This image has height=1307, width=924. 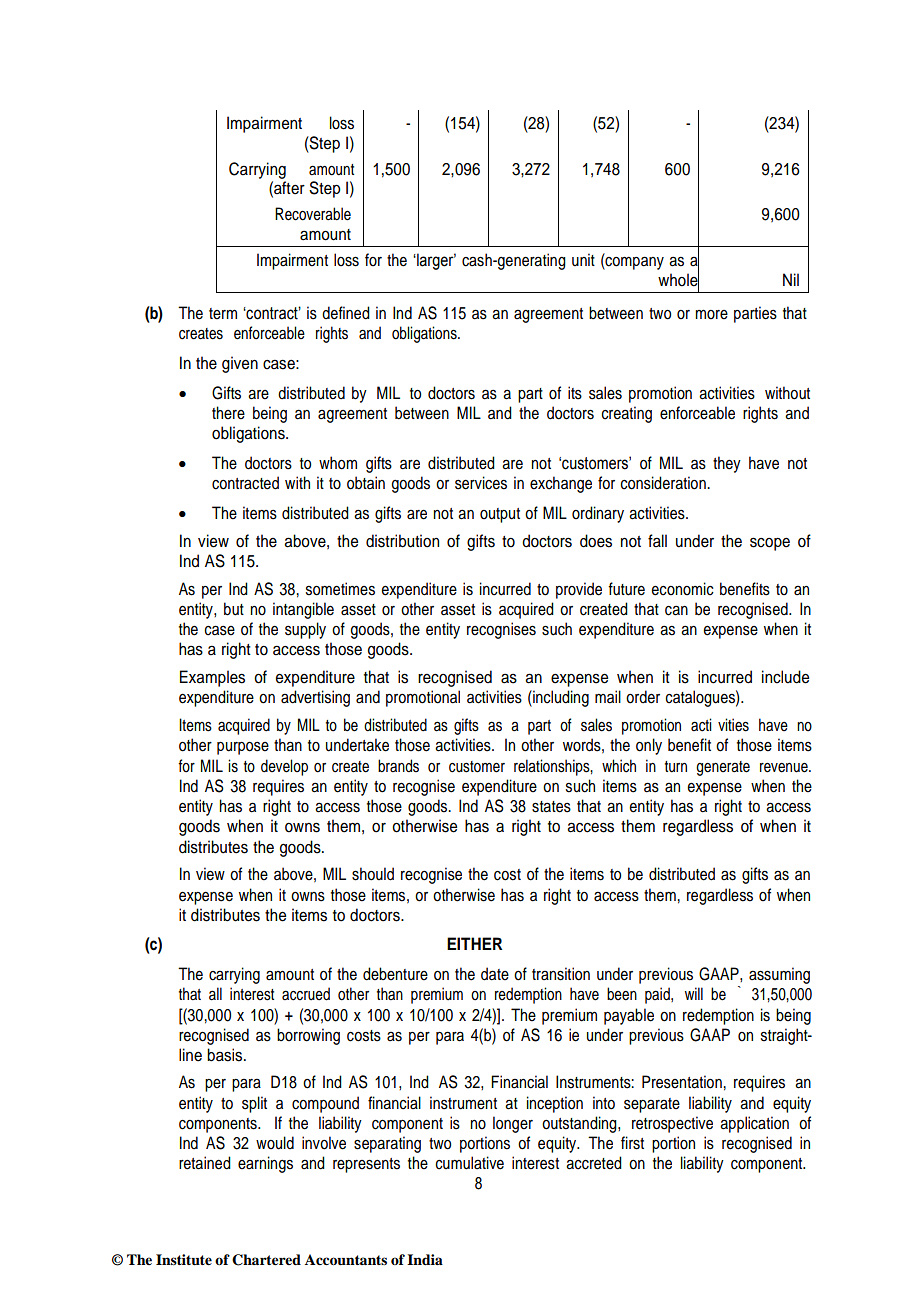 What do you see at coordinates (678, 279) in the image?
I see `whole` at bounding box center [678, 279].
